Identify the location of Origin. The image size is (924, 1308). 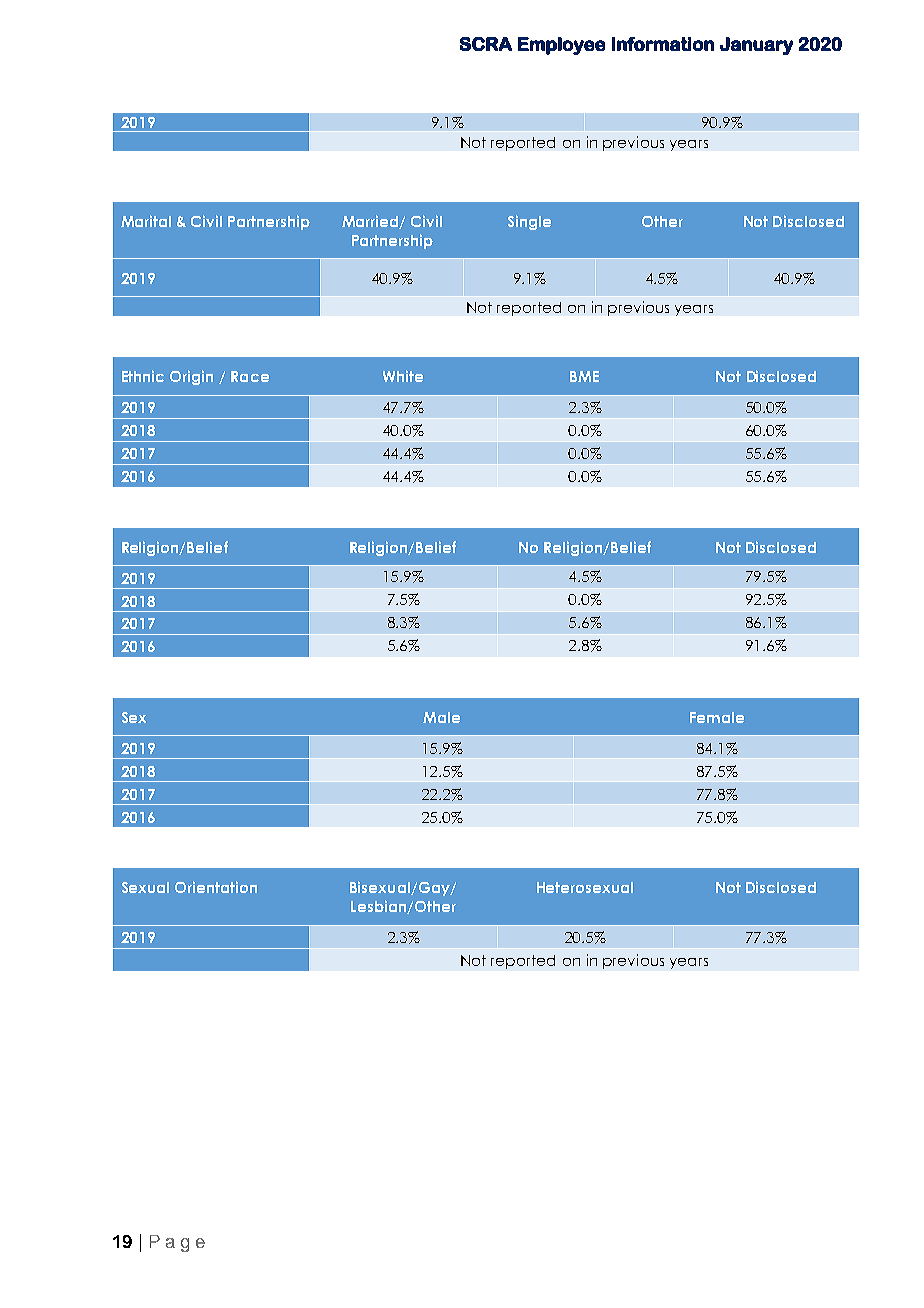
(191, 377).
